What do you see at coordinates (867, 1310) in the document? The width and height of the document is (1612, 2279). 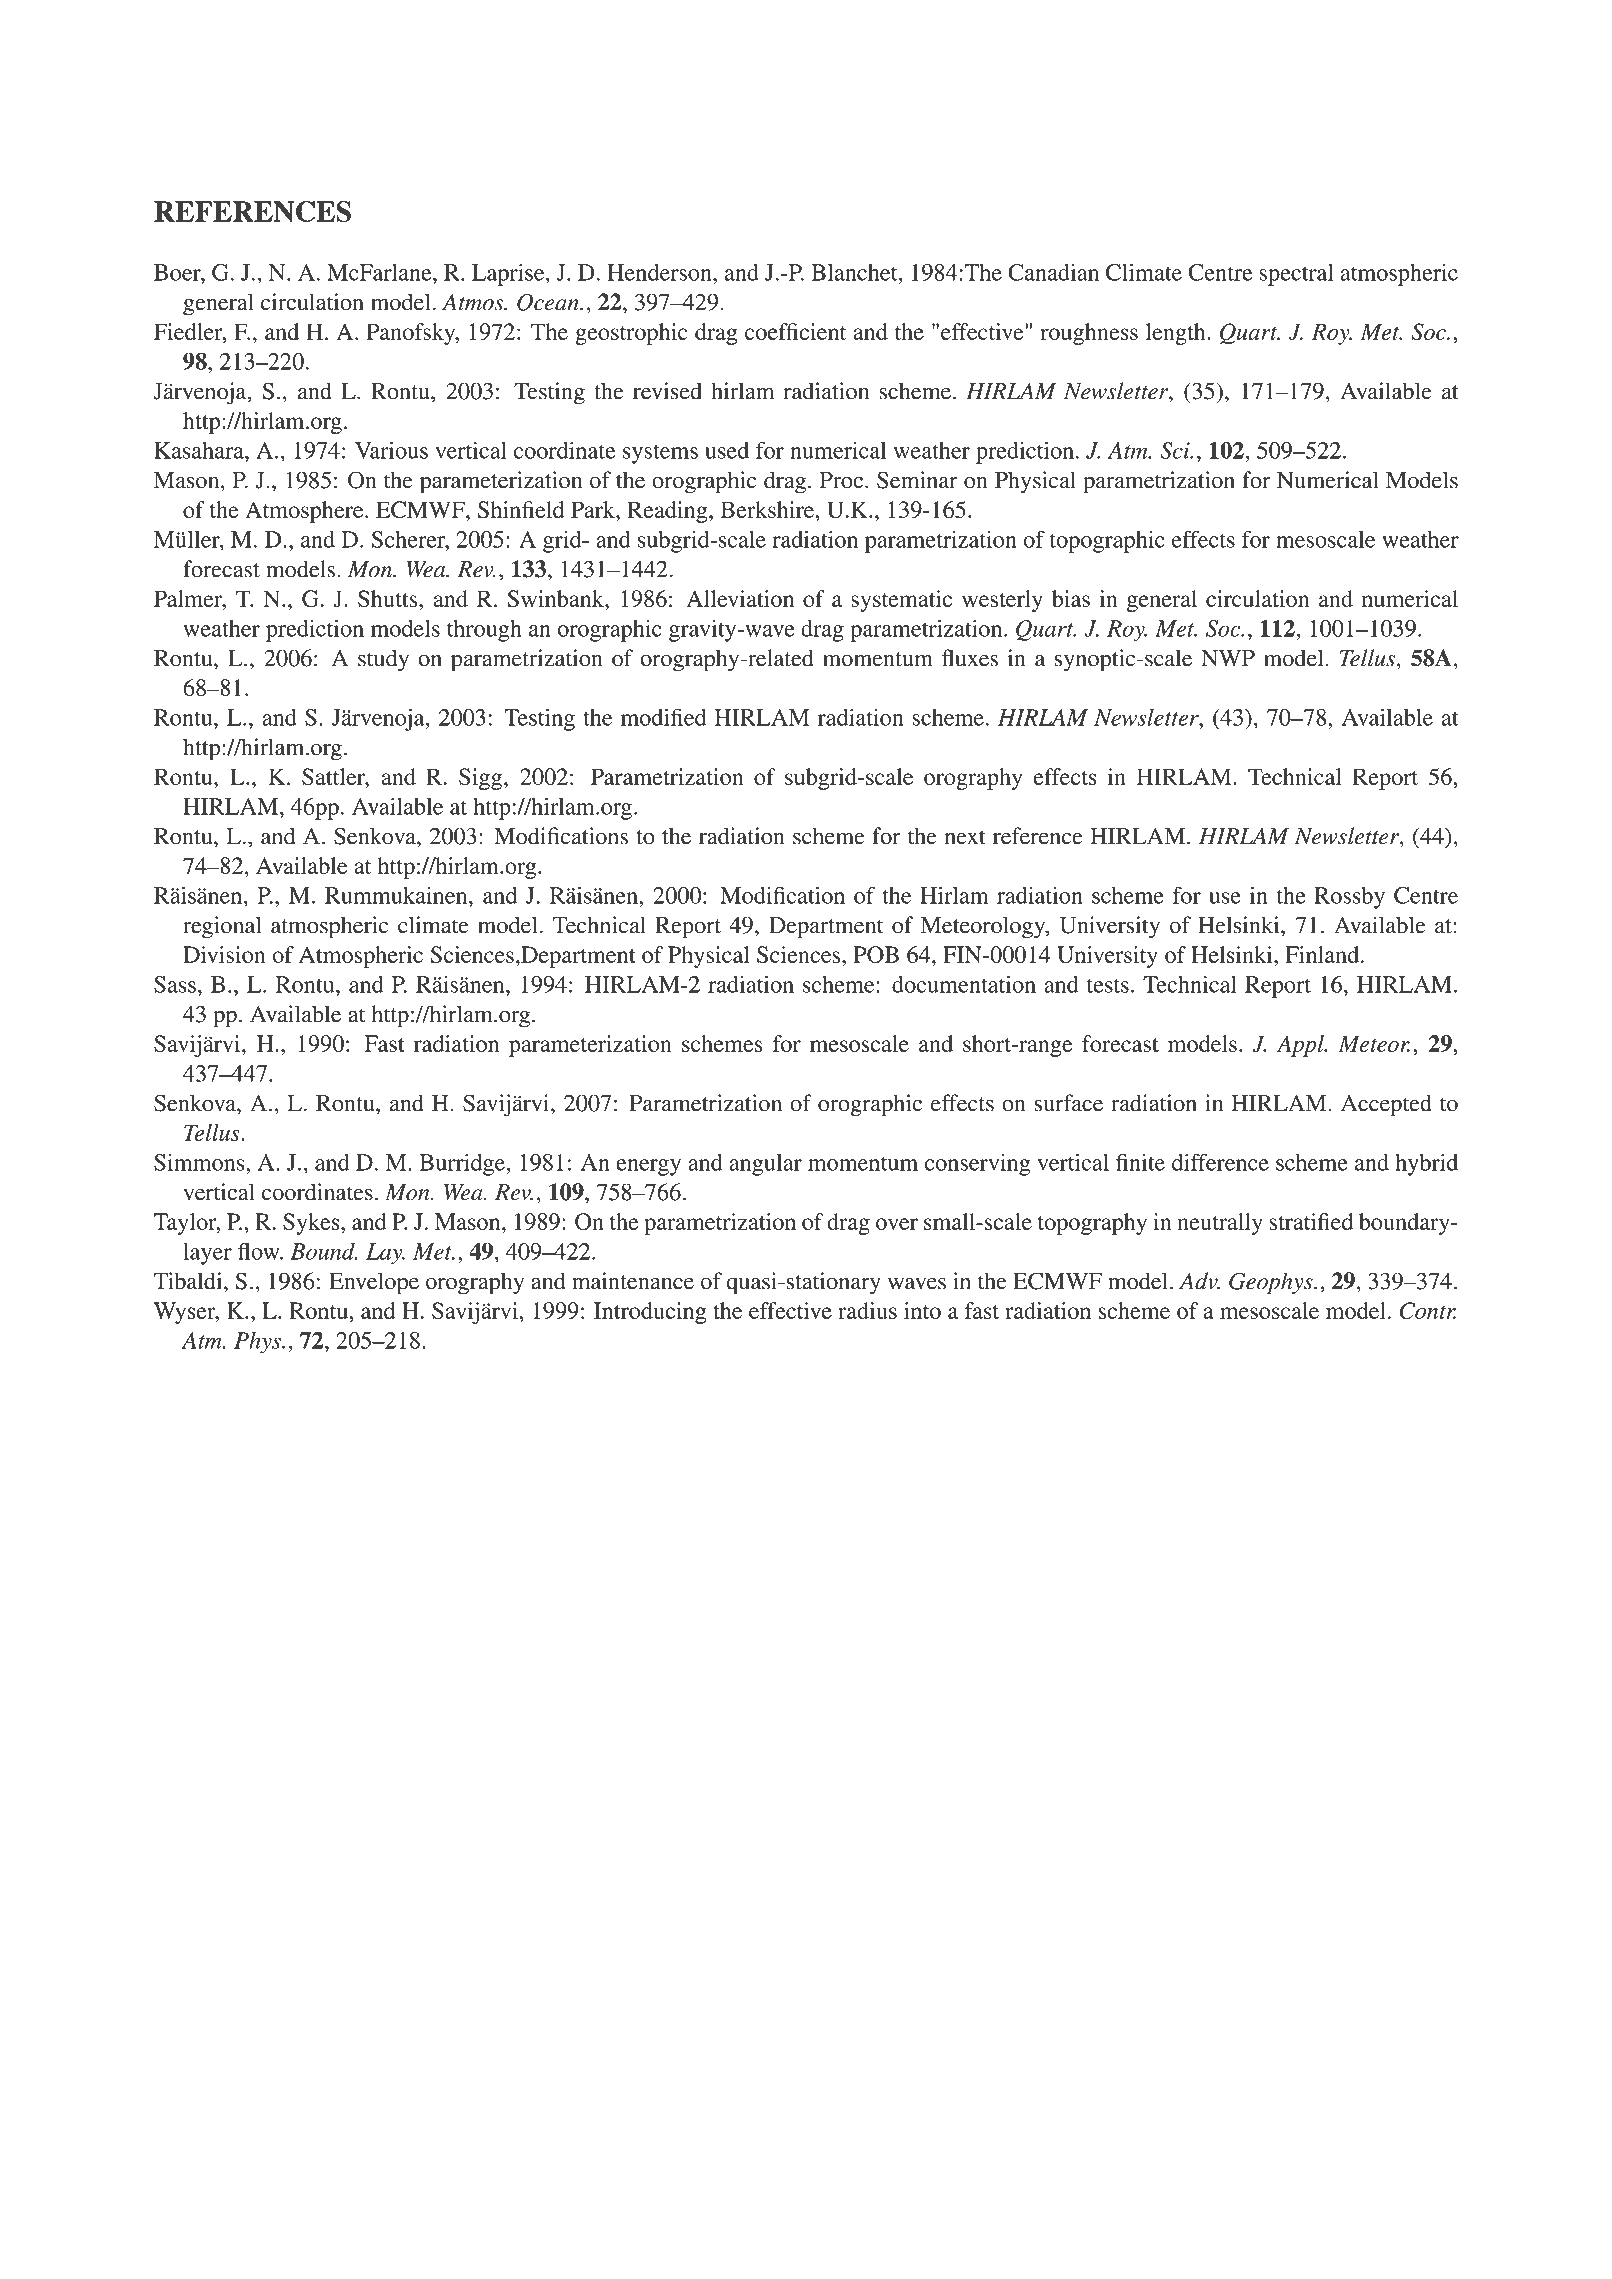 I see `radius` at bounding box center [867, 1310].
